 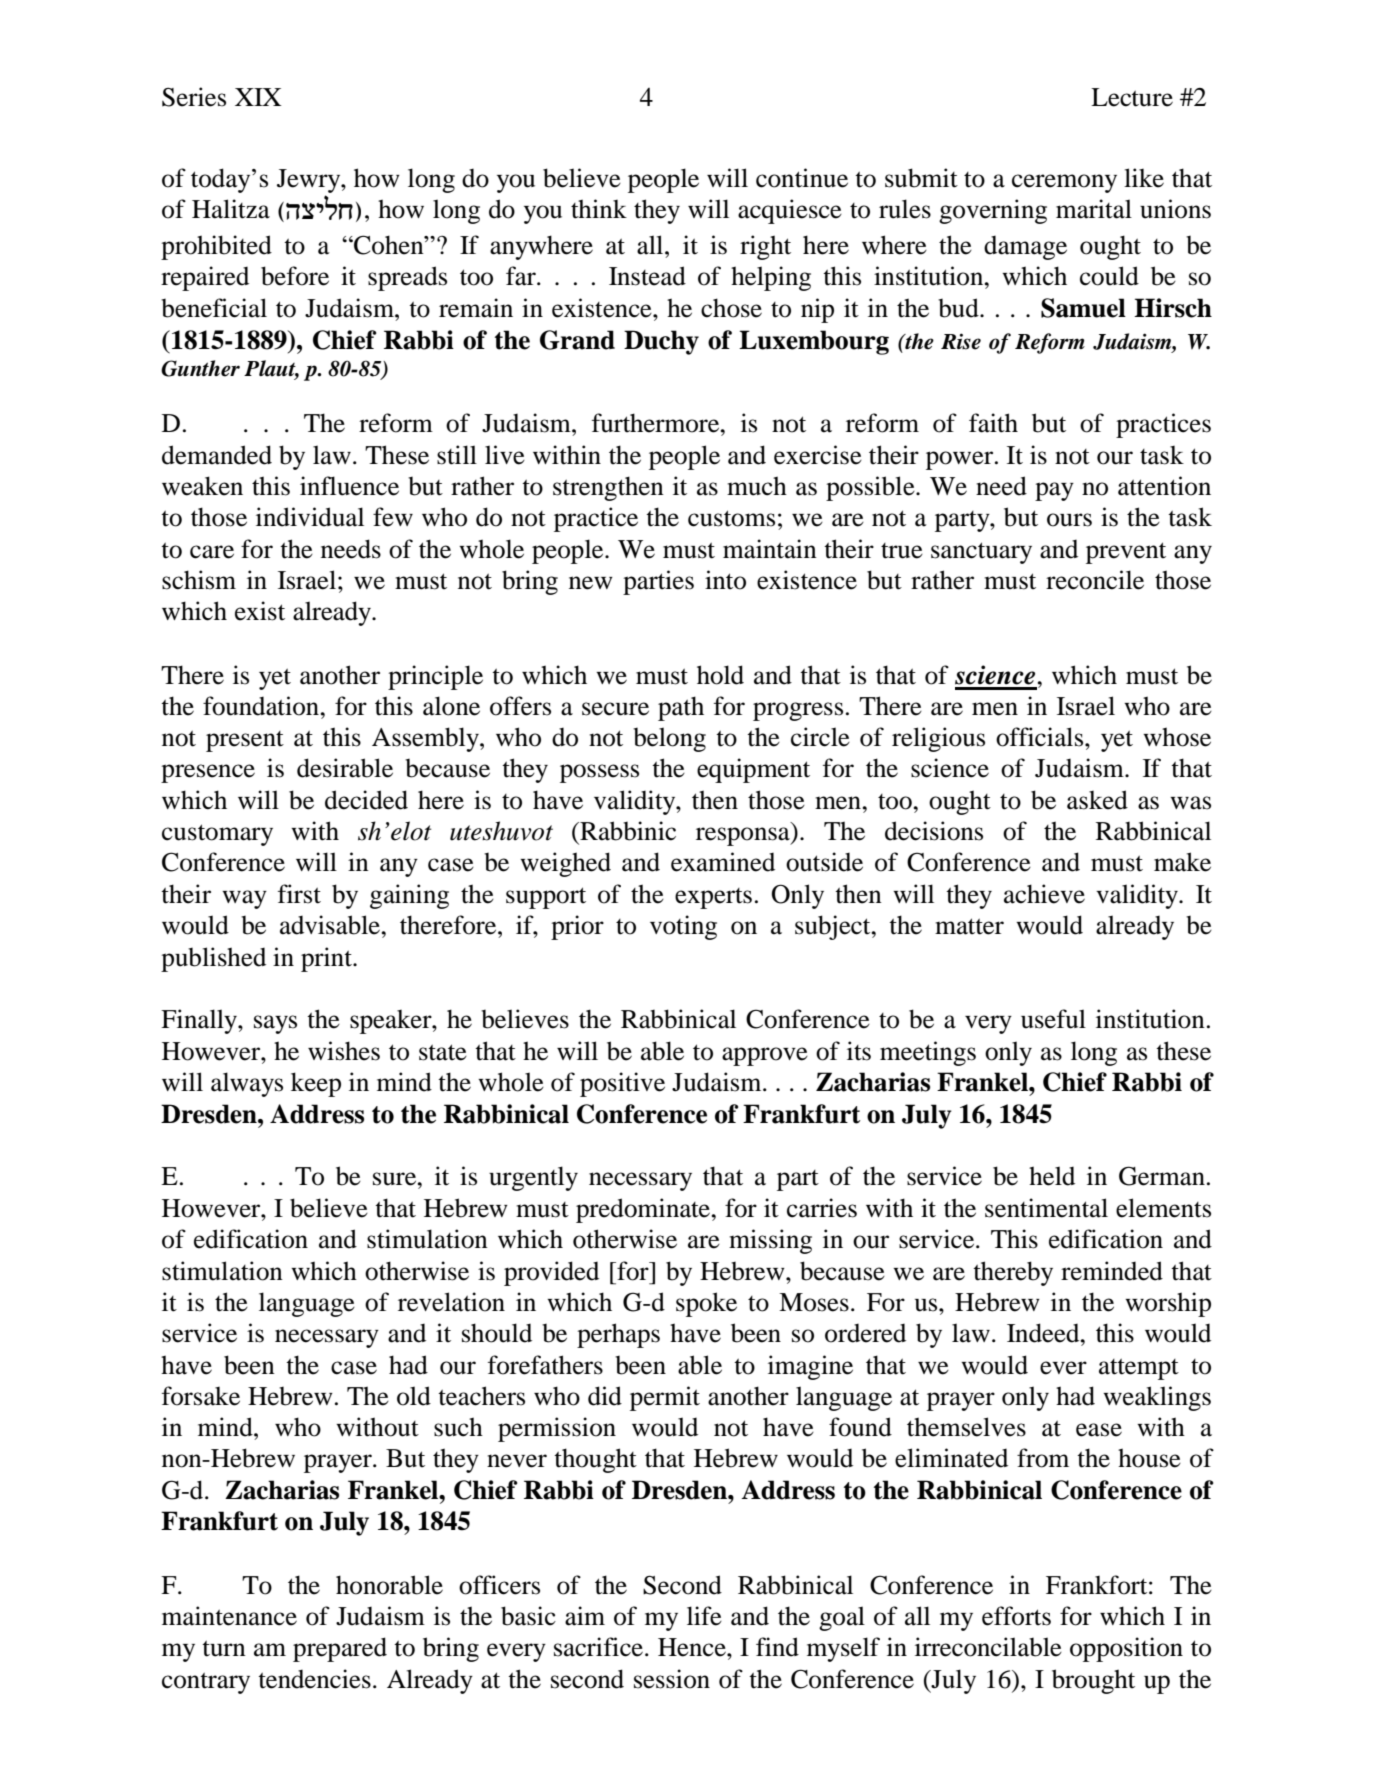 I want to click on principle, so click(x=435, y=677).
